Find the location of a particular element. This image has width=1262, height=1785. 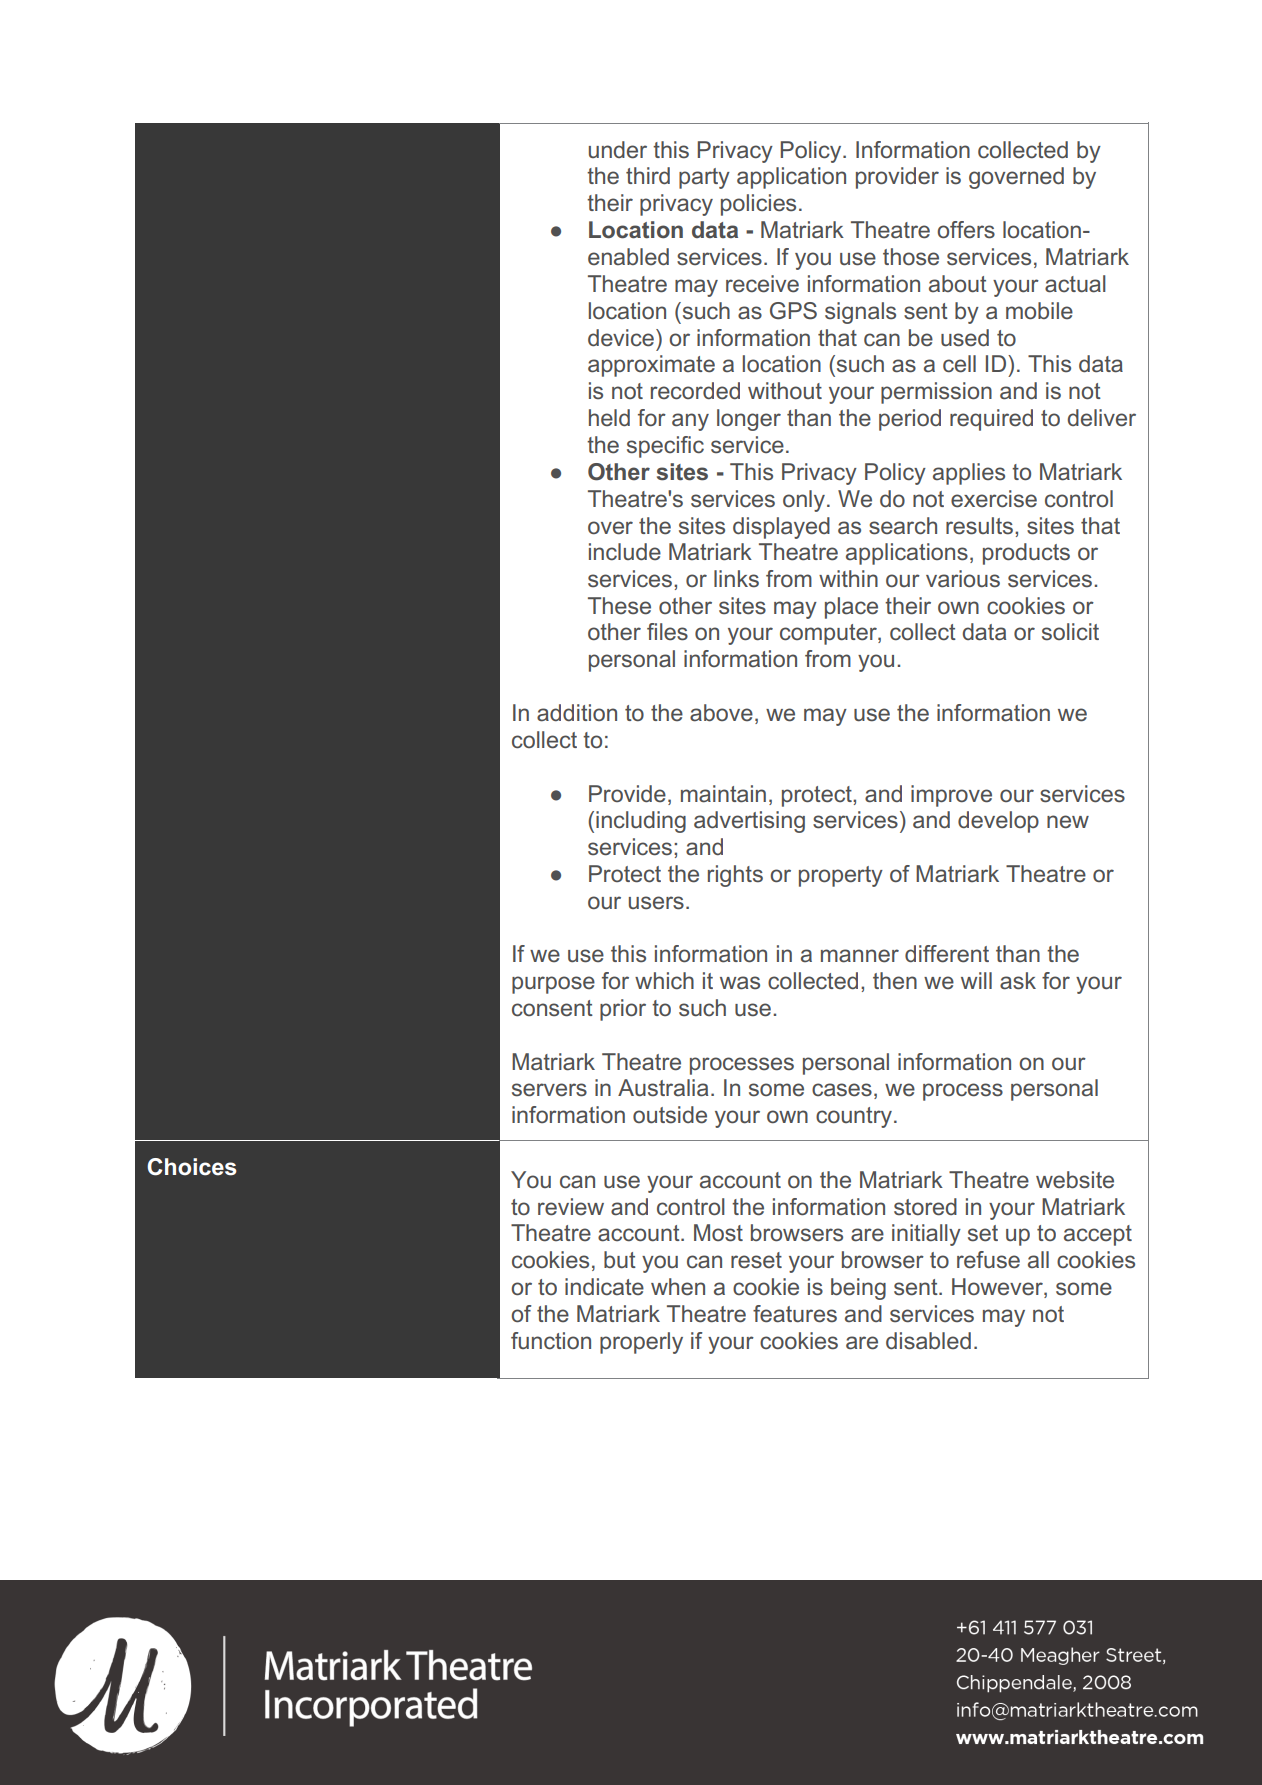

applies is located at coordinates (969, 474).
